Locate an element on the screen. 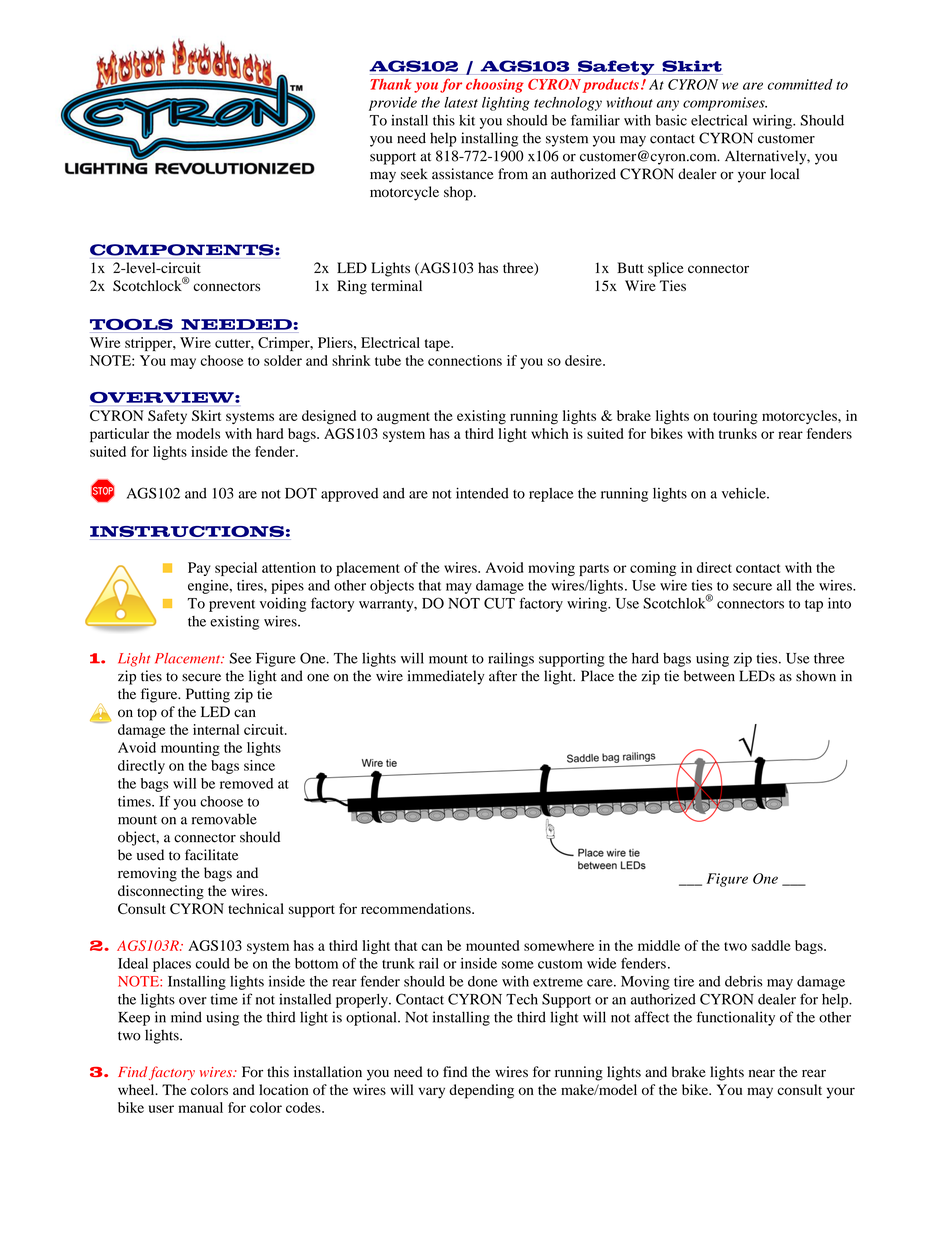  provide is located at coordinates (393, 104).
